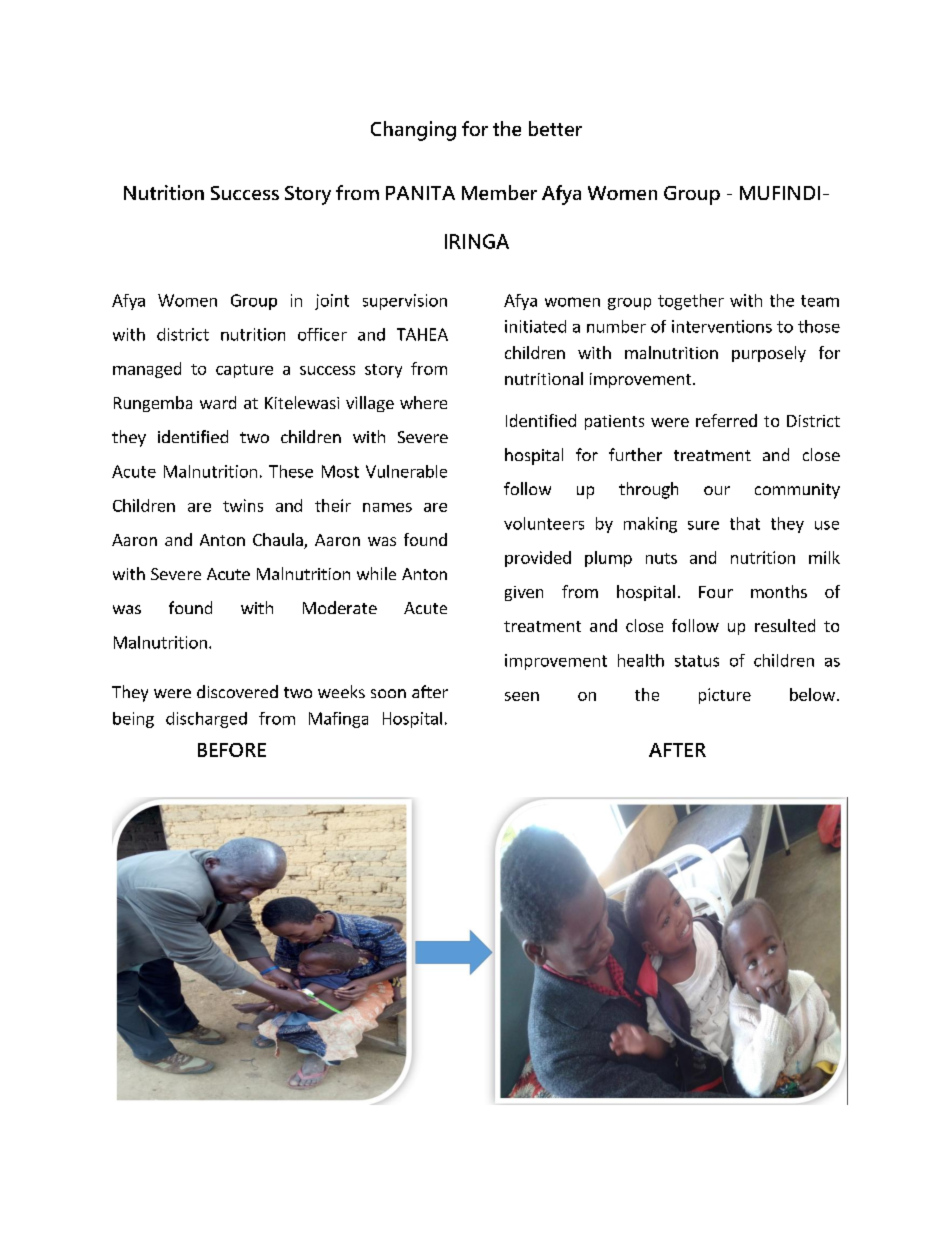 This image has width=952, height=1233. What do you see at coordinates (499, 192) in the image?
I see `Member` at bounding box center [499, 192].
